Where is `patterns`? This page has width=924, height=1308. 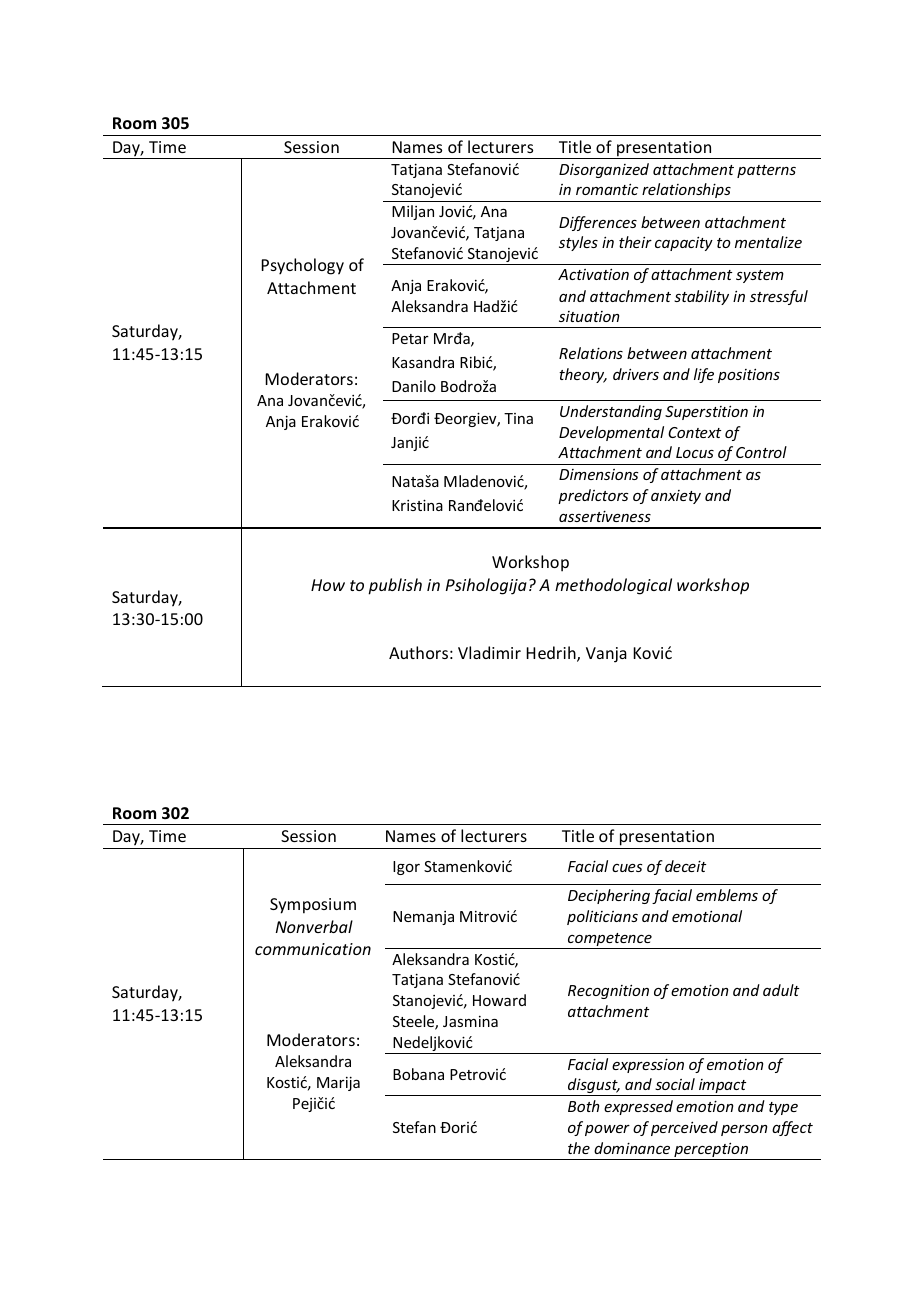 patterns is located at coordinates (766, 171).
